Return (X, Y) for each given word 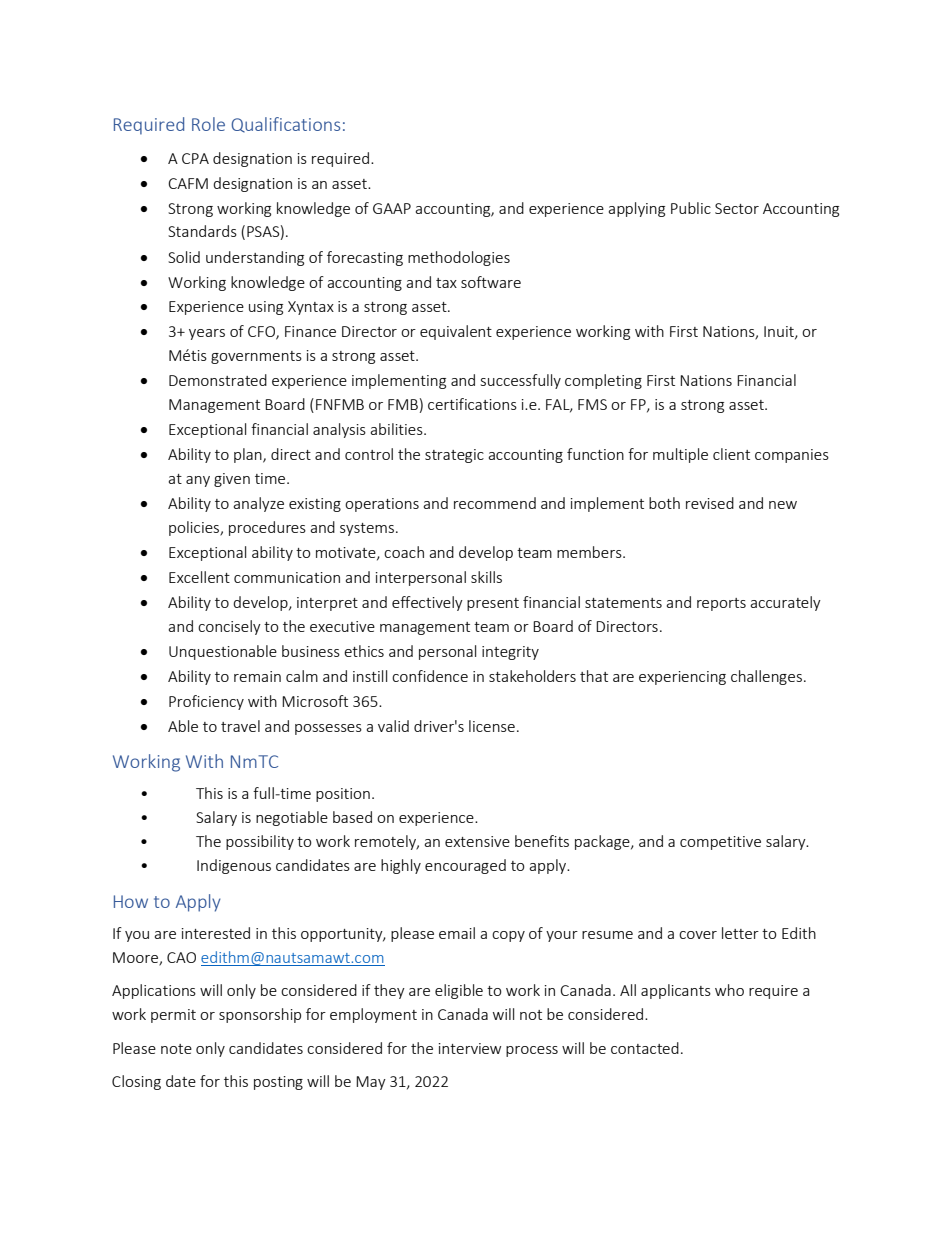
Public (691, 208)
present (493, 604)
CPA (195, 158)
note (176, 1049)
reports (721, 604)
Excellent (199, 577)
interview (470, 1048)
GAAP (392, 208)
